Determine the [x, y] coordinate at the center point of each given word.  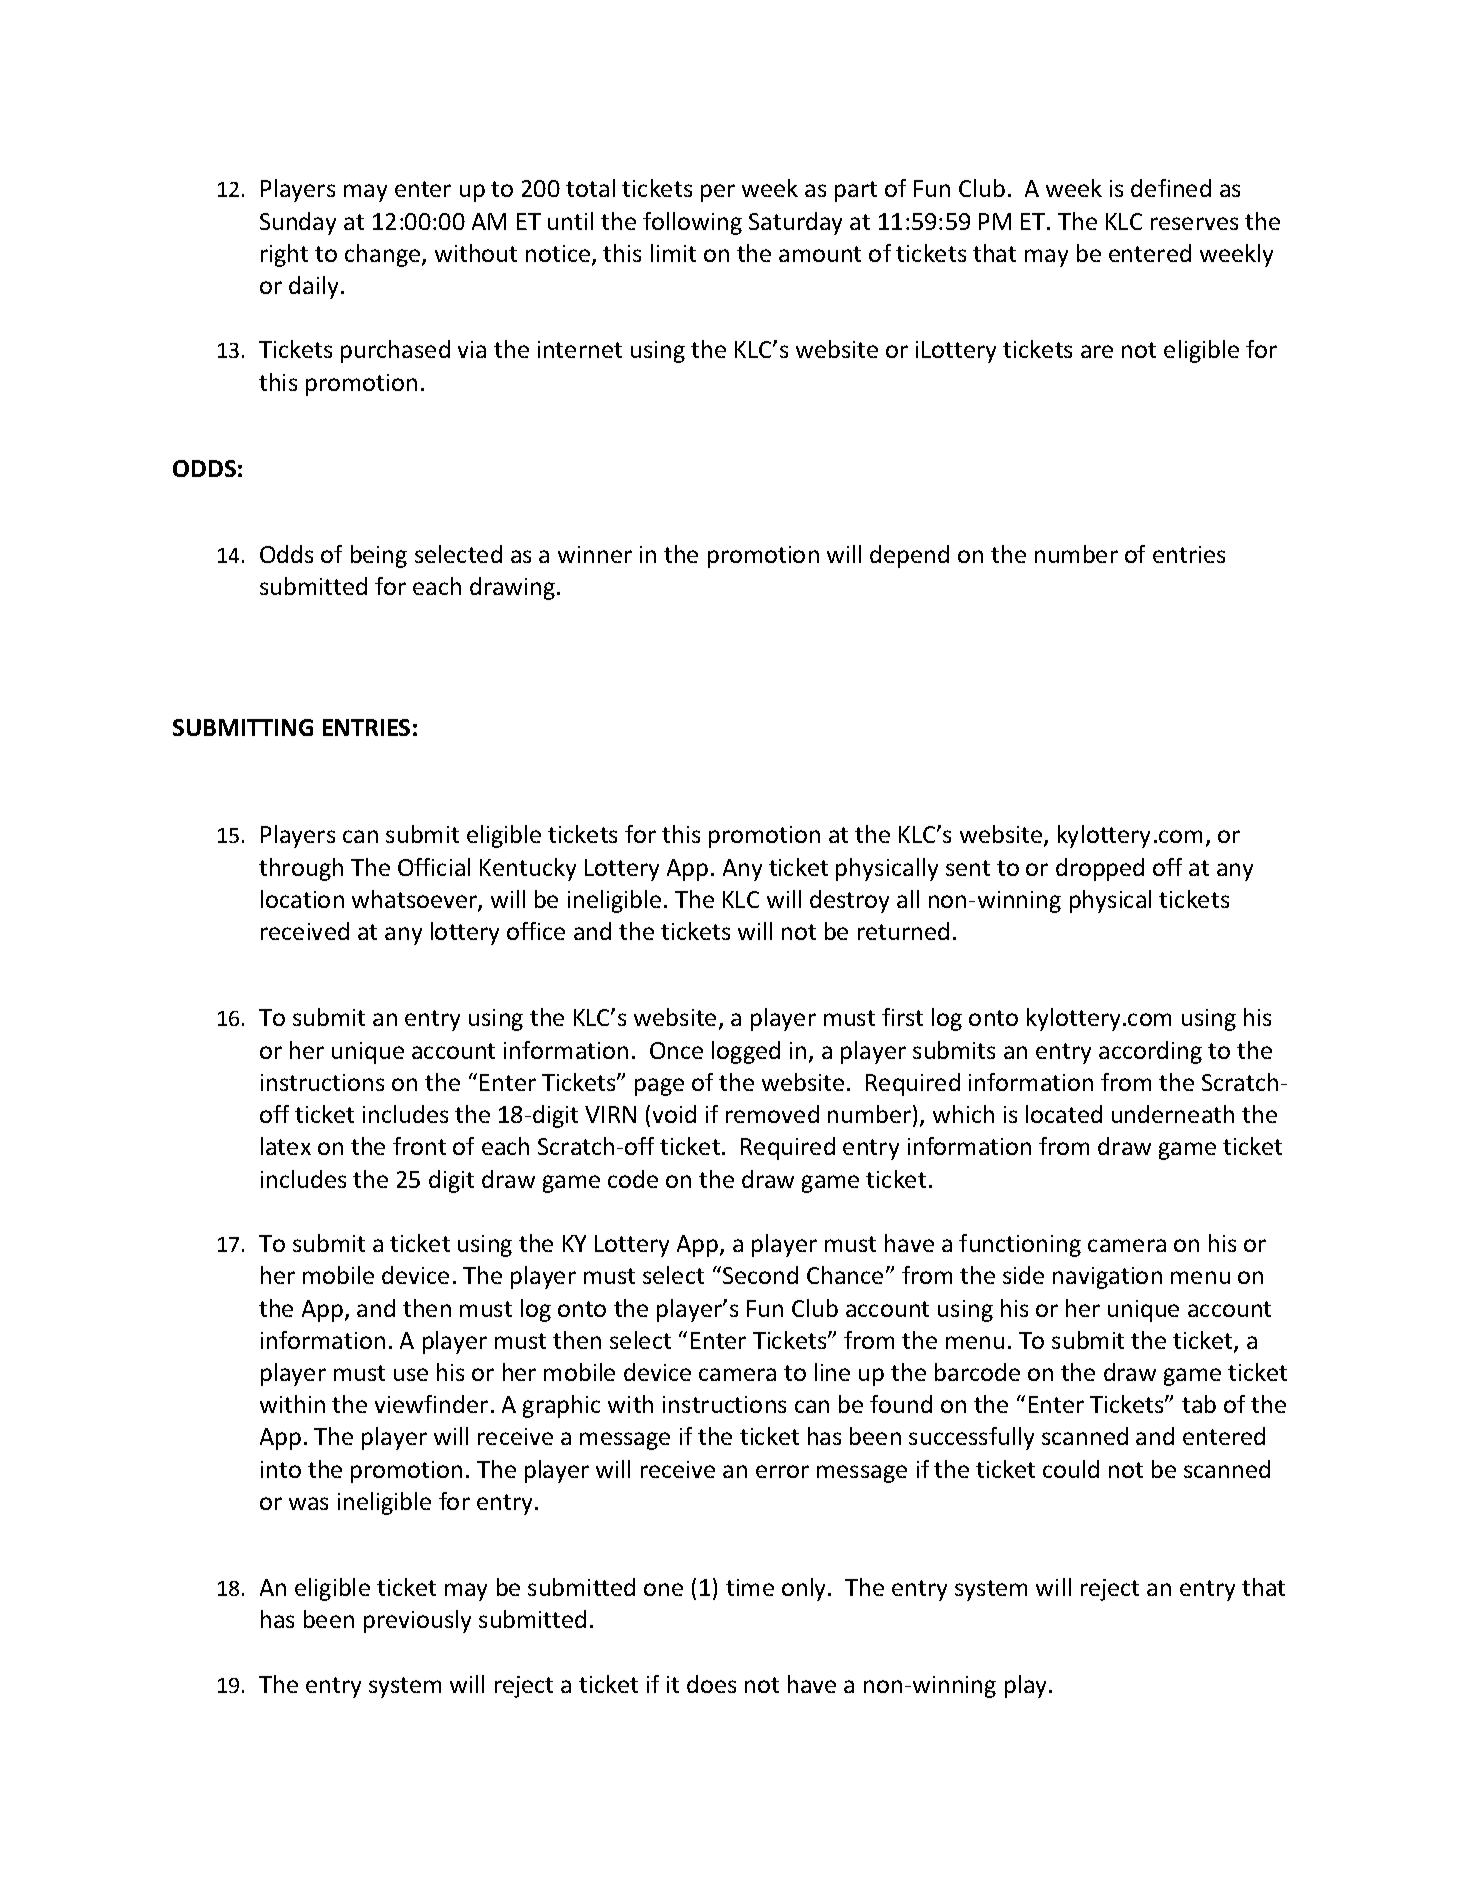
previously [417, 1621]
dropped [1100, 869]
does [711, 1684]
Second [760, 1275]
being [379, 556]
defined [1171, 188]
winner [595, 554]
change [384, 255]
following [692, 223]
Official [434, 867]
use [411, 1374]
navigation [1107, 1278]
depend [909, 556]
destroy [849, 901]
